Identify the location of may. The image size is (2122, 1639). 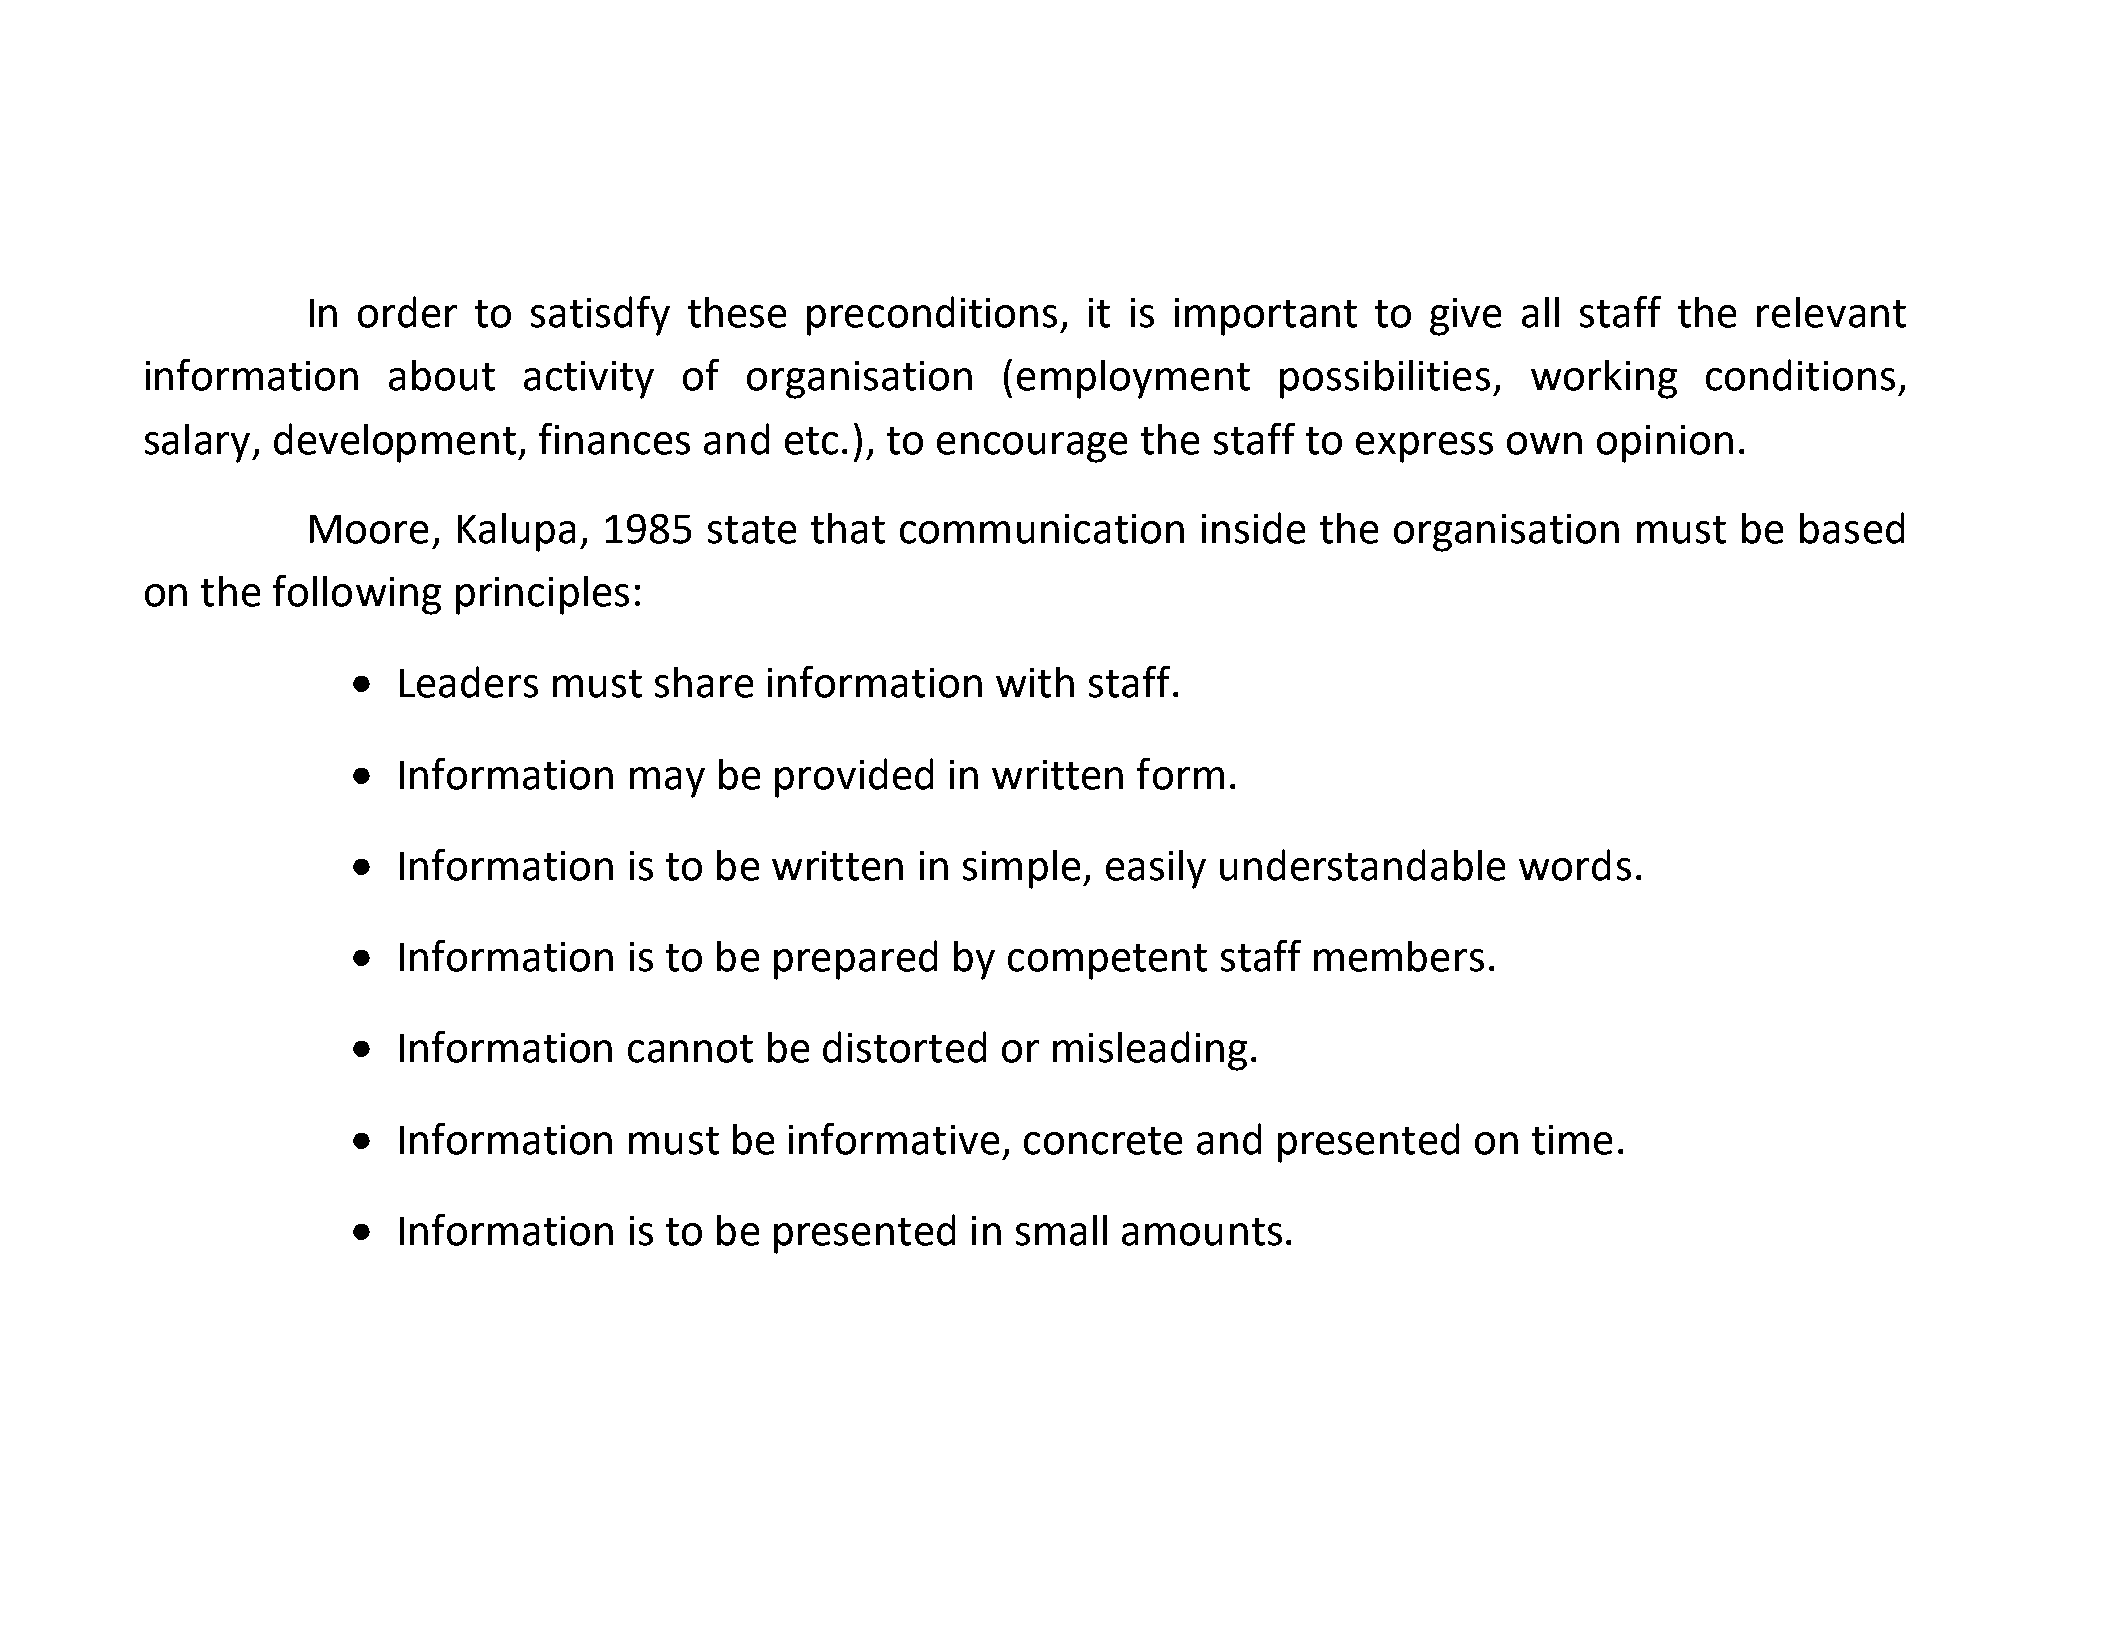
(667, 782).
